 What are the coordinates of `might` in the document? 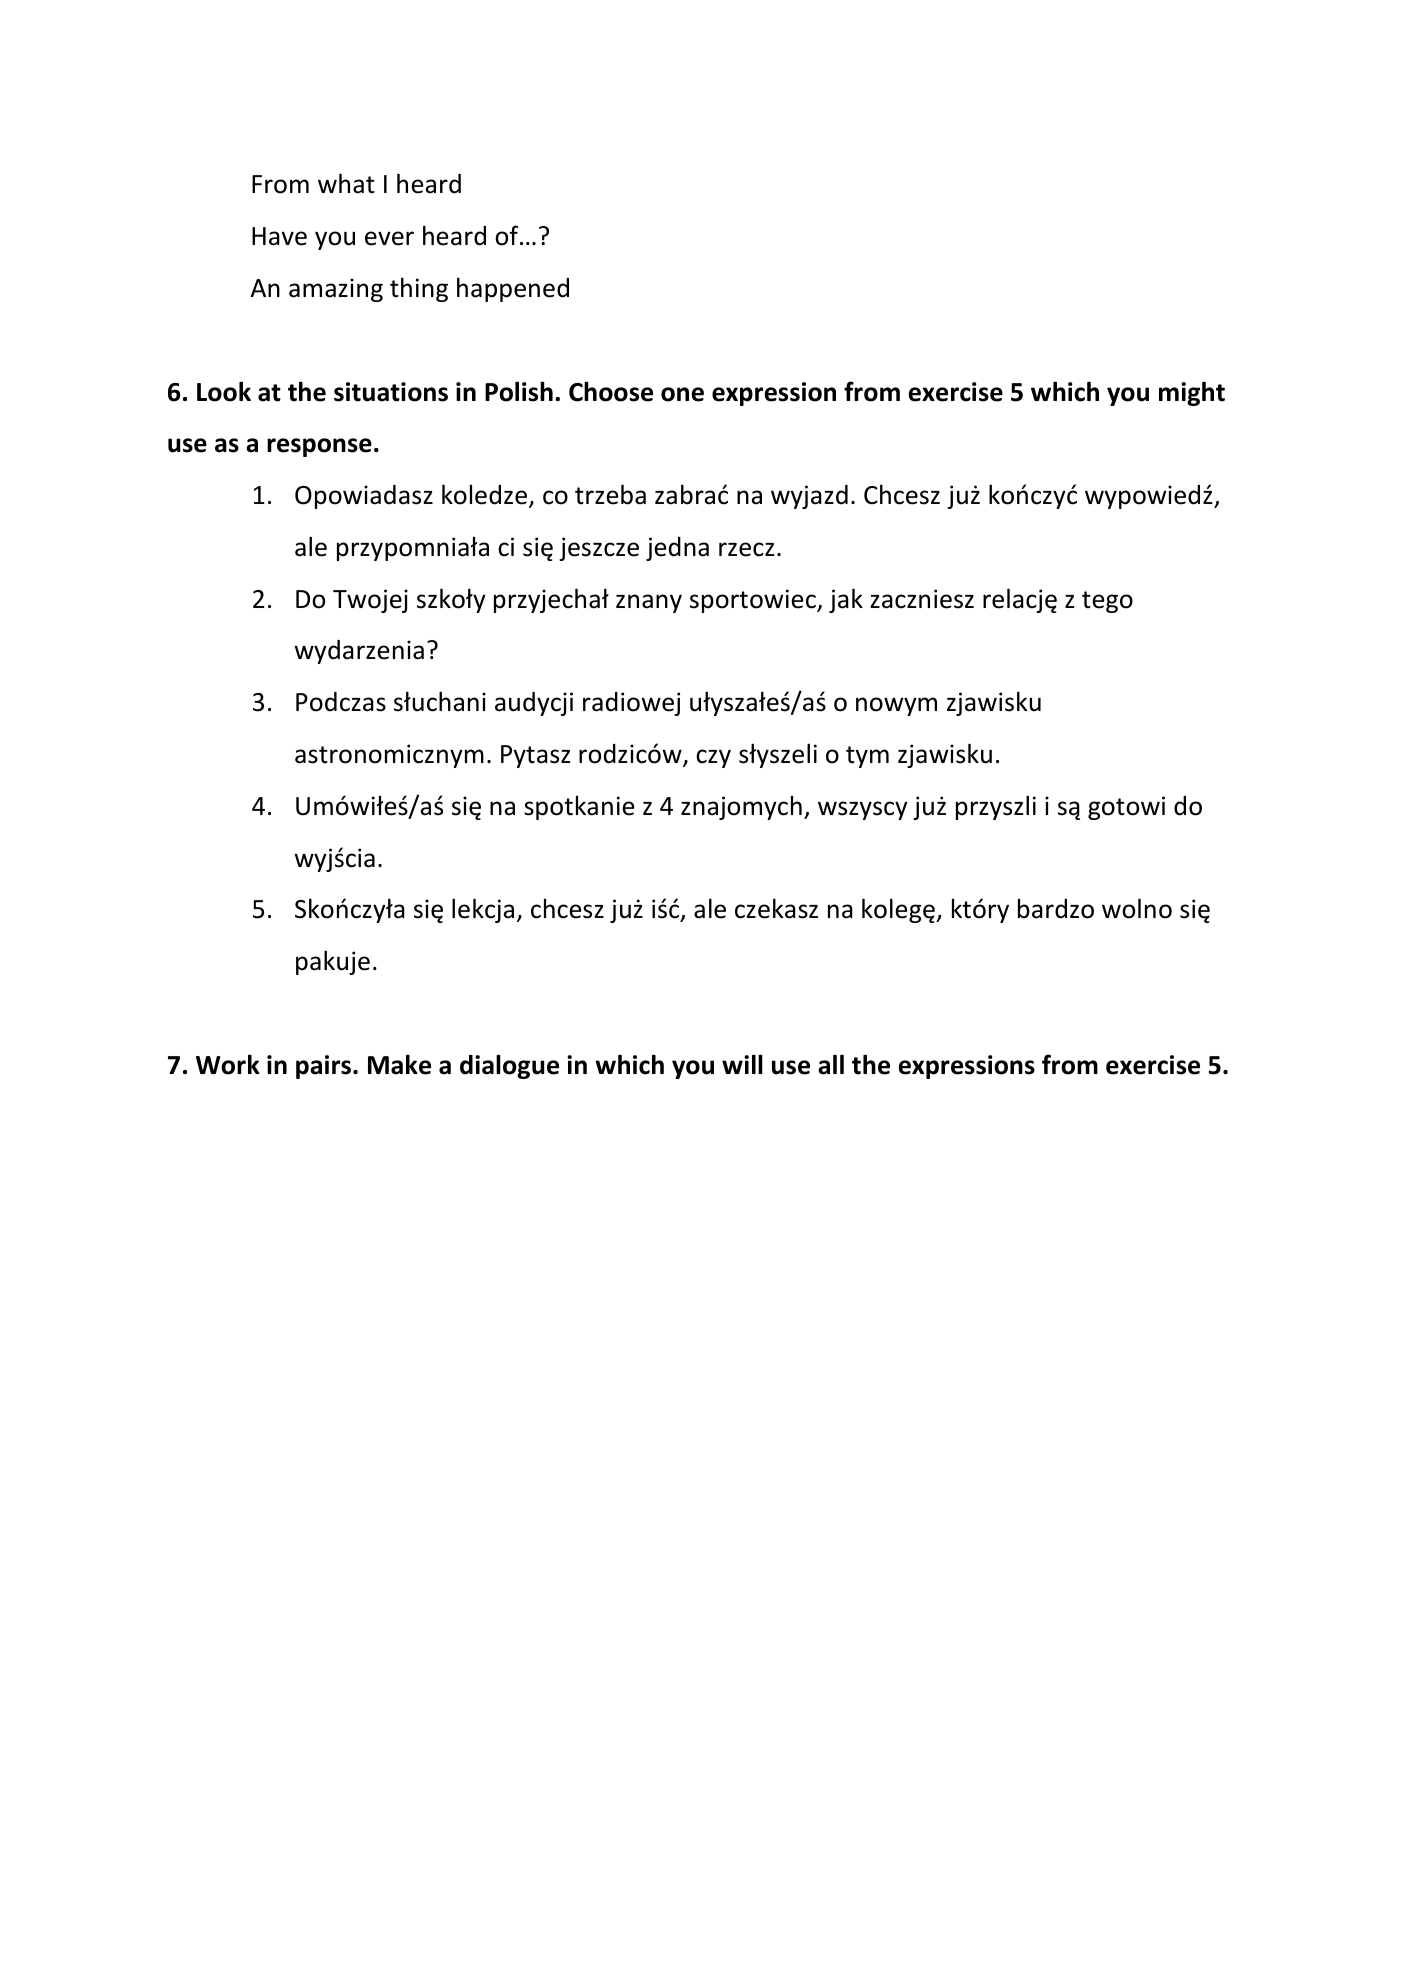 It's located at (1192, 394).
